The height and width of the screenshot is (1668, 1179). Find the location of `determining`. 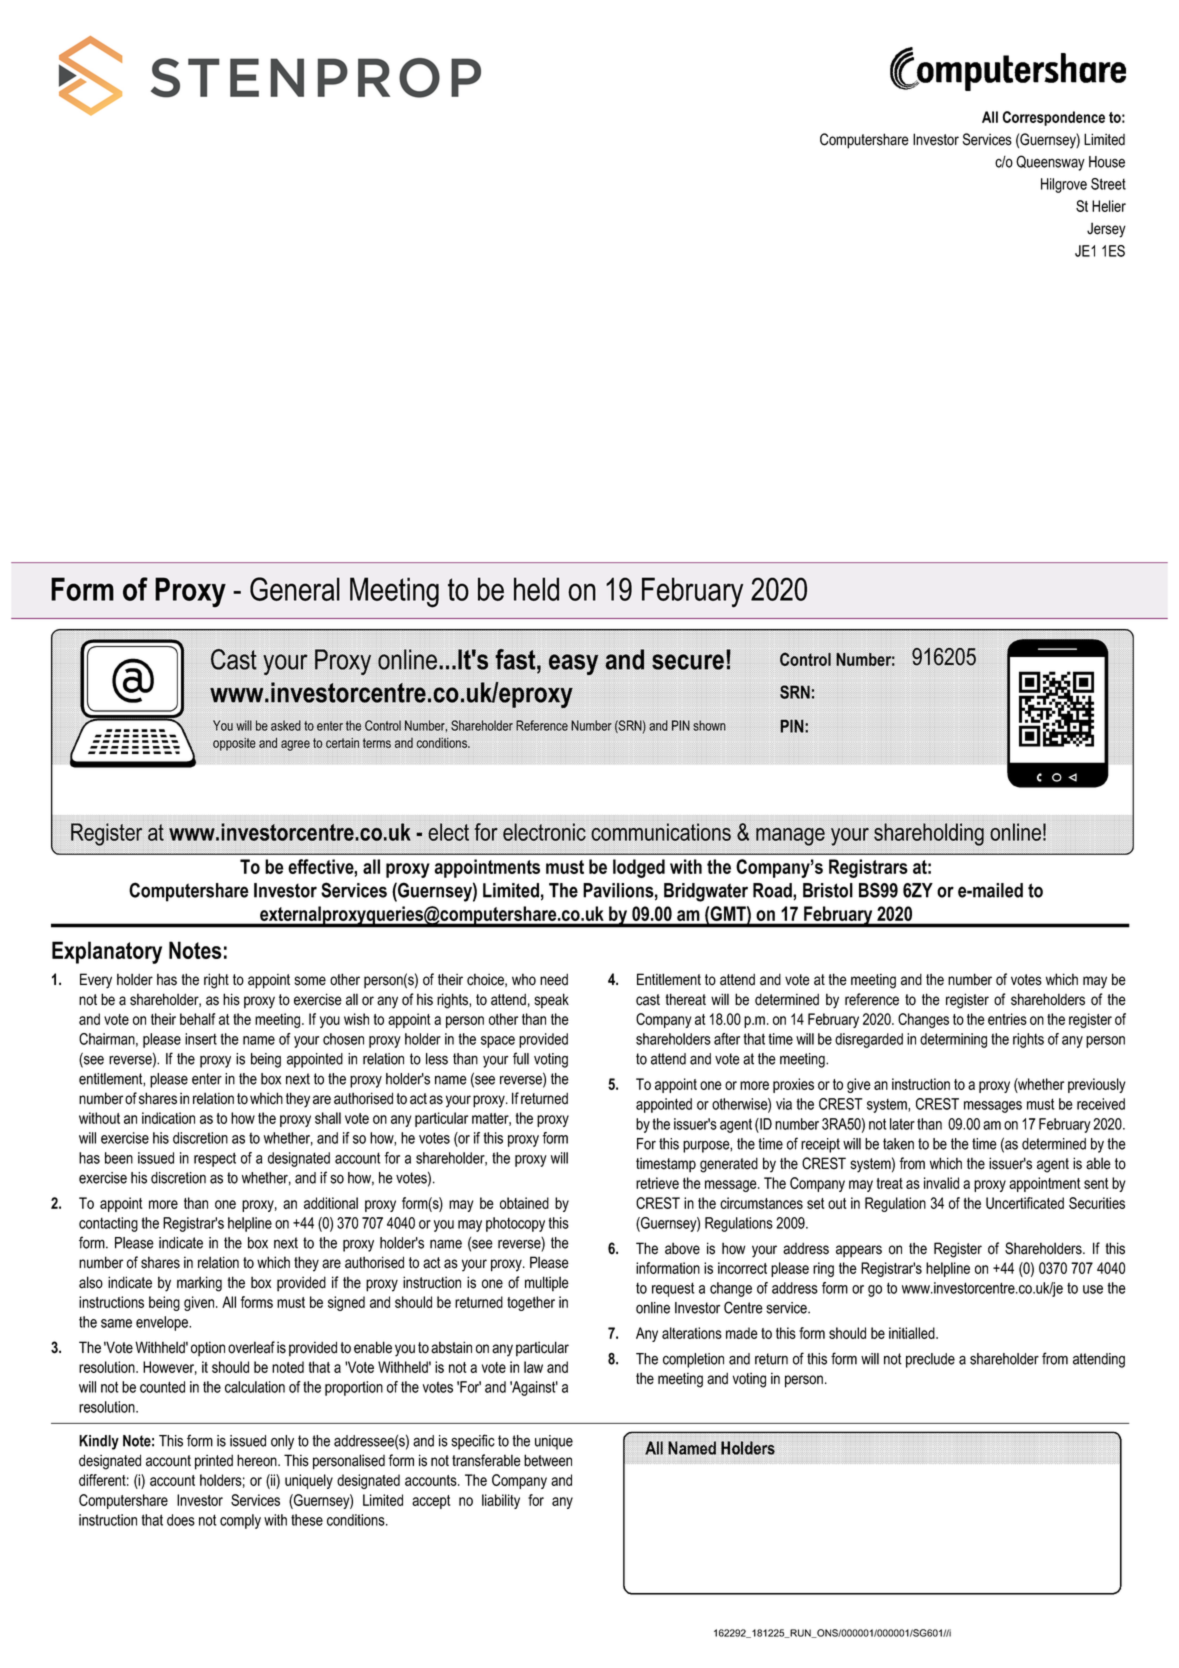

determining is located at coordinates (953, 1040).
